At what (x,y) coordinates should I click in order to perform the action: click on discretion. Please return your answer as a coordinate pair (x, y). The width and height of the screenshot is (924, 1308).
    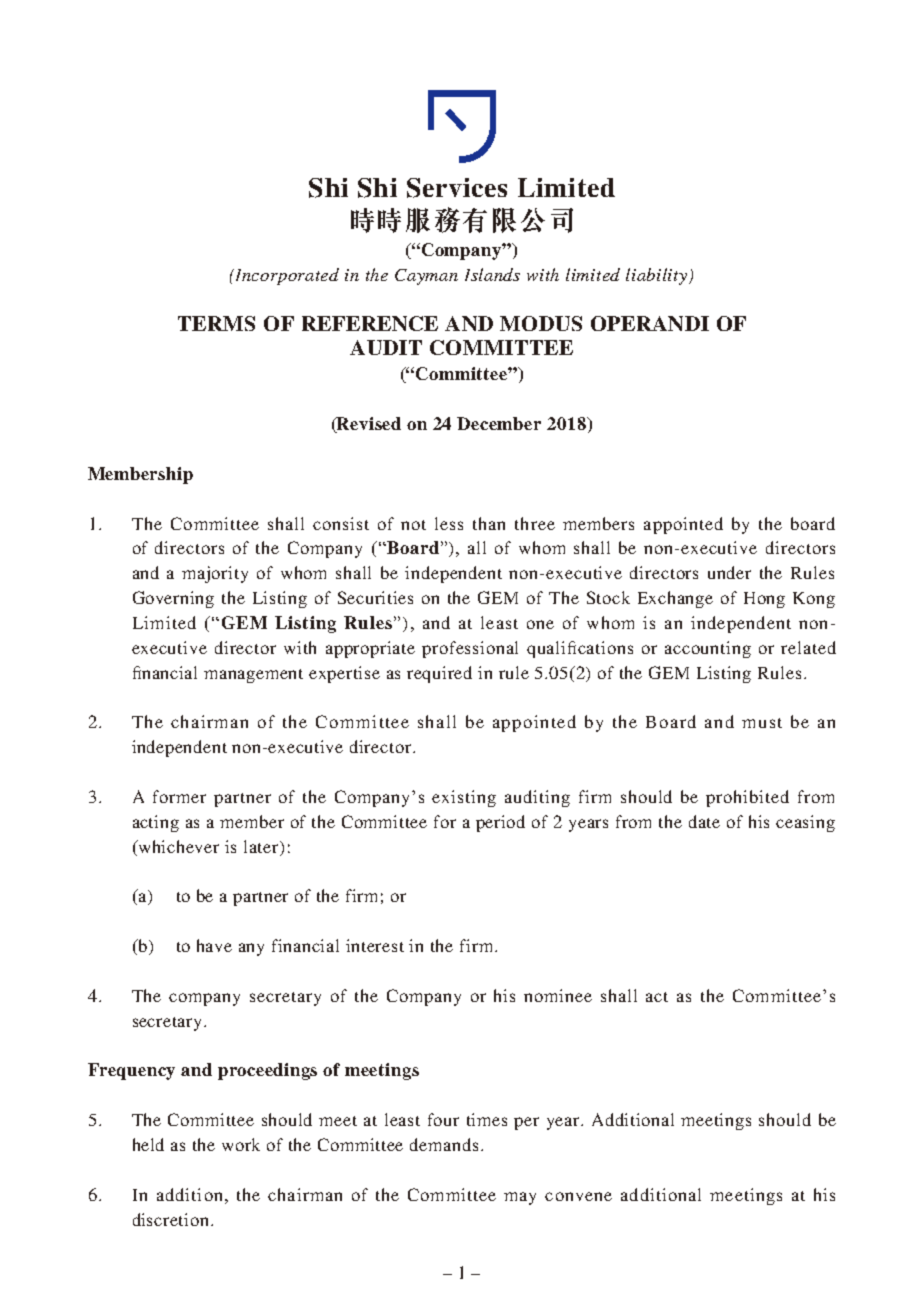
    Looking at the image, I should click on (172, 1219).
